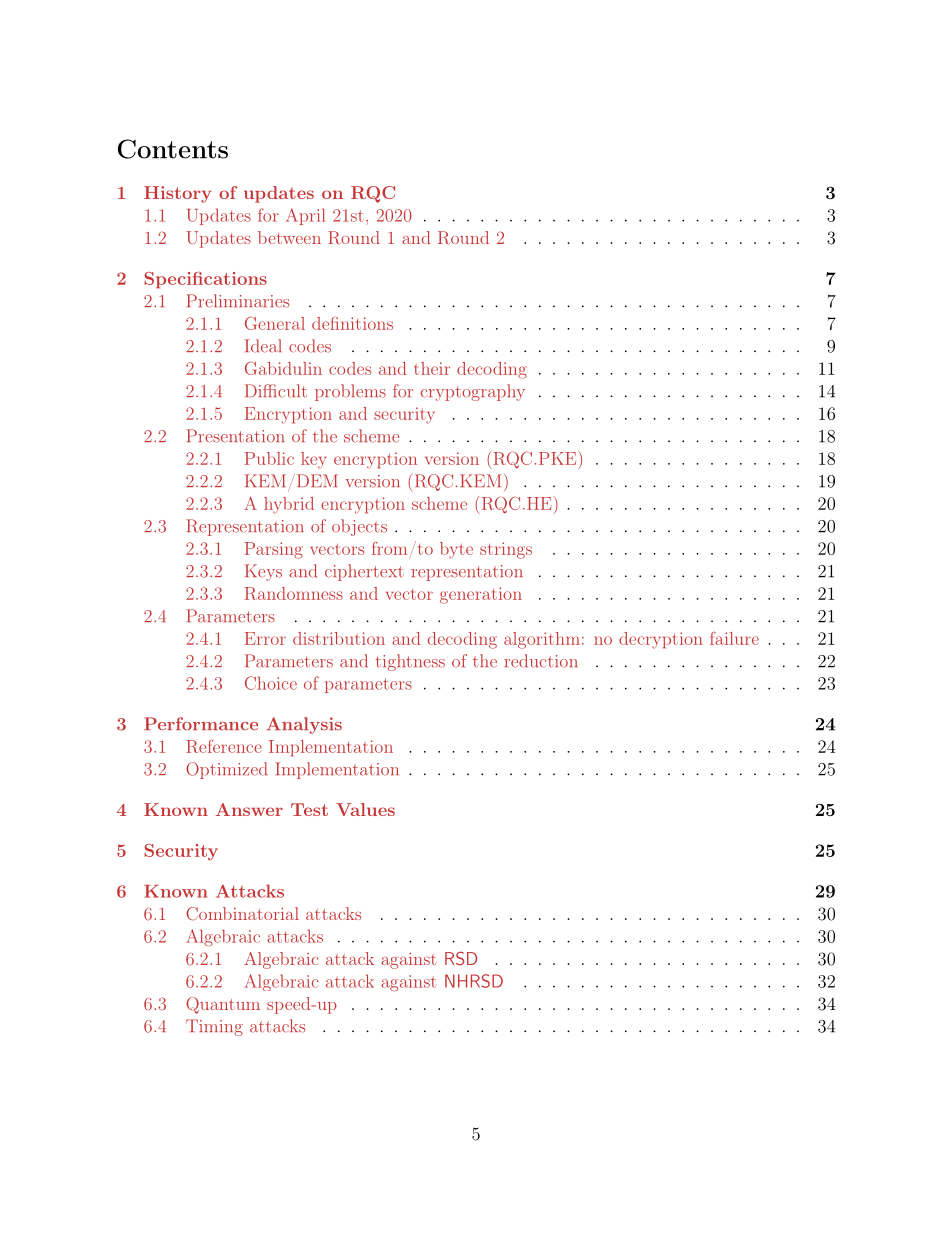 The image size is (952, 1233). Describe the element at coordinates (473, 392) in the screenshot. I see `cryptography` at that location.
